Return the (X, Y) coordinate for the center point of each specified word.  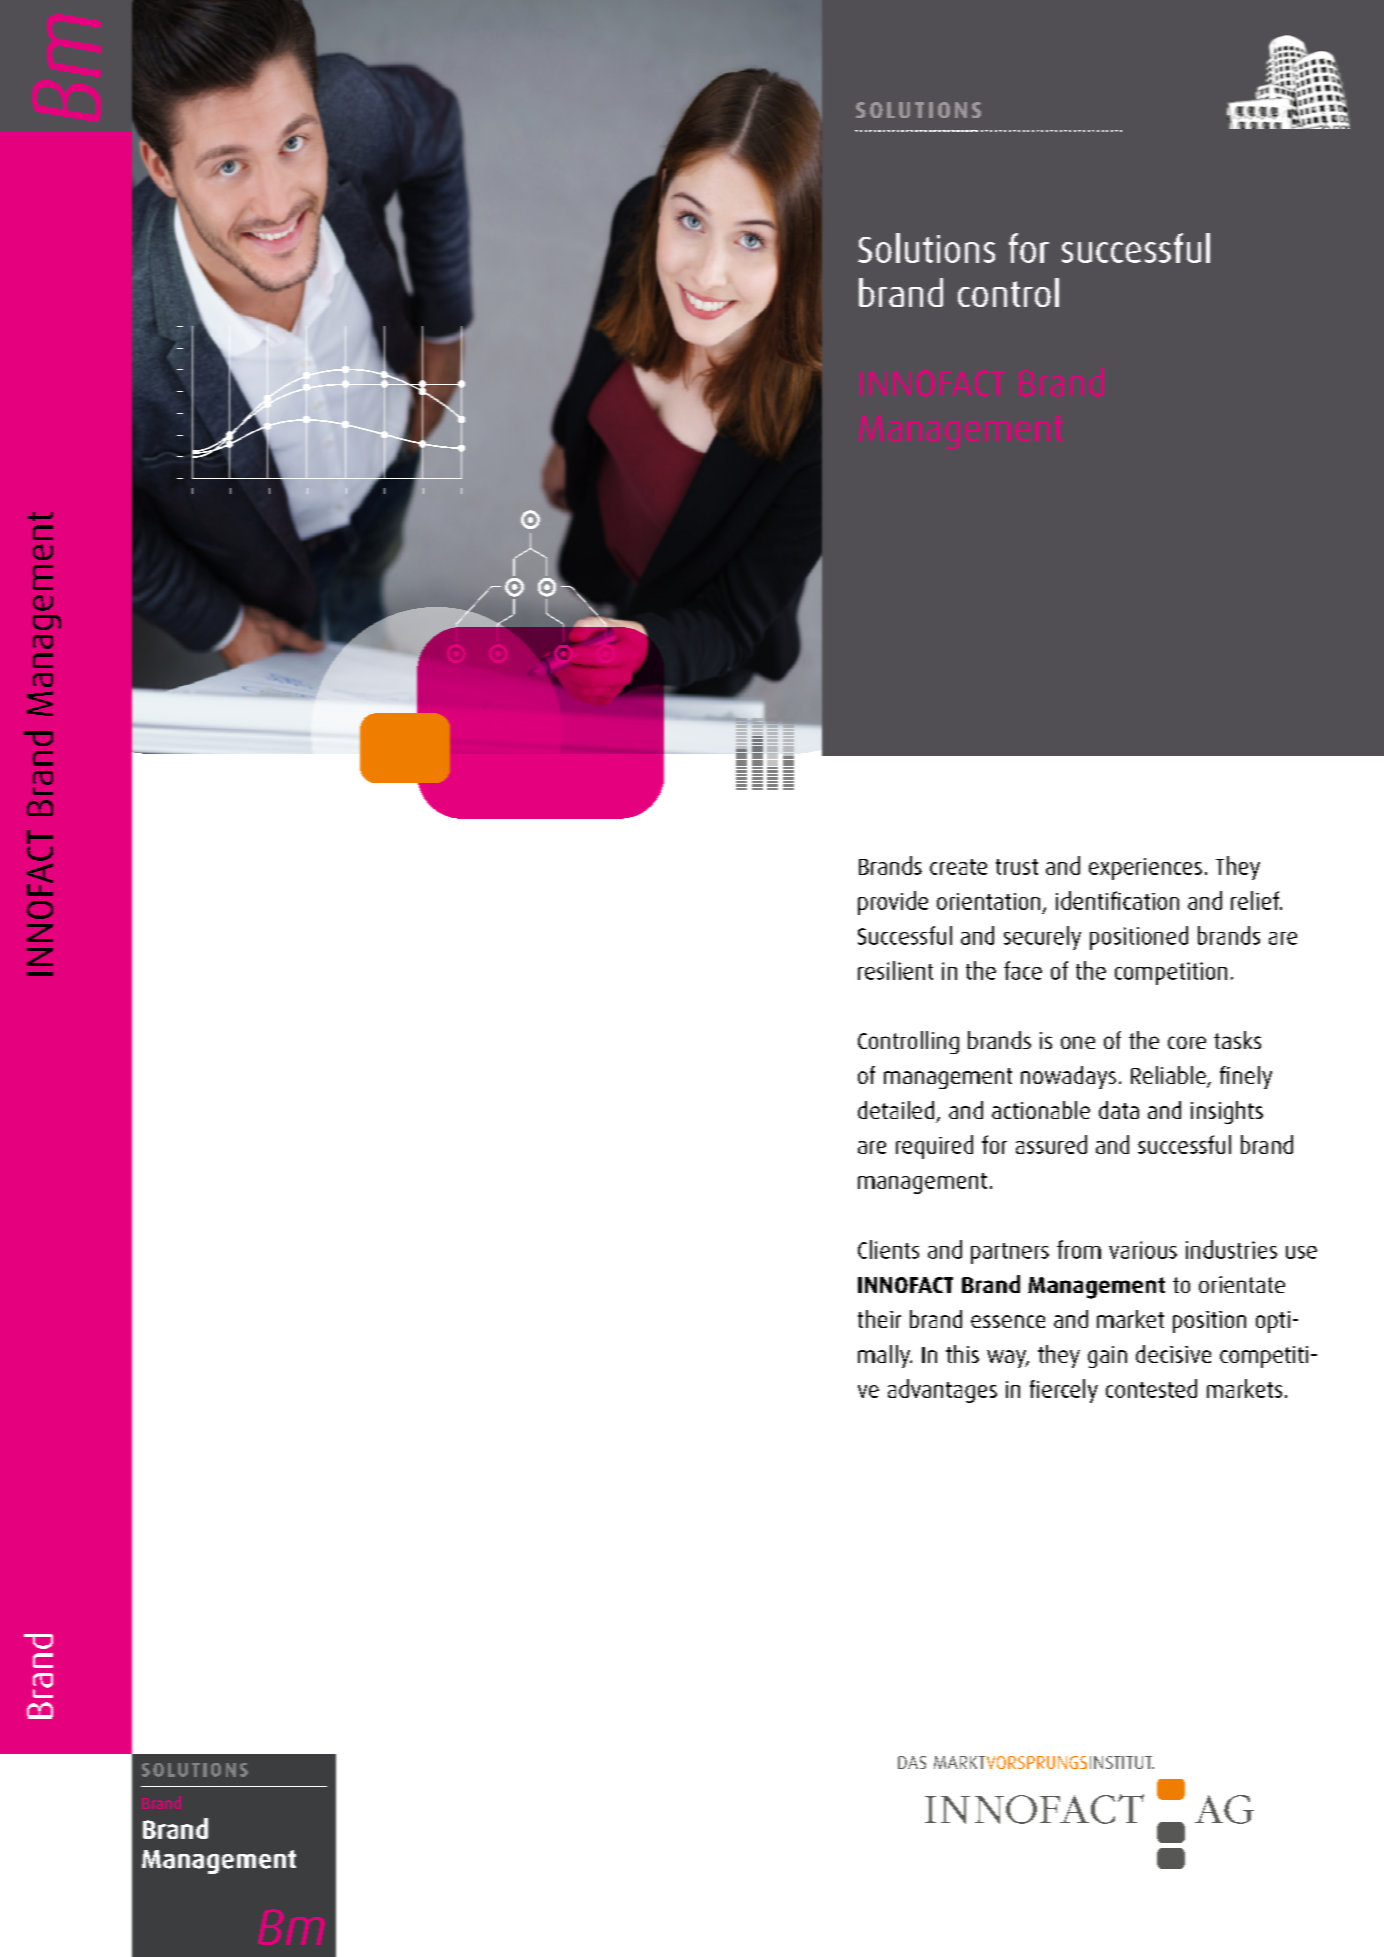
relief (1256, 900)
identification (1117, 900)
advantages (942, 1391)
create (958, 867)
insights (1227, 1112)
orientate (1242, 1284)
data (1119, 1110)
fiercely (1064, 1391)
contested (1151, 1388)
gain (1107, 1357)
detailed (896, 1110)
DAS (912, 1762)
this (962, 1354)
